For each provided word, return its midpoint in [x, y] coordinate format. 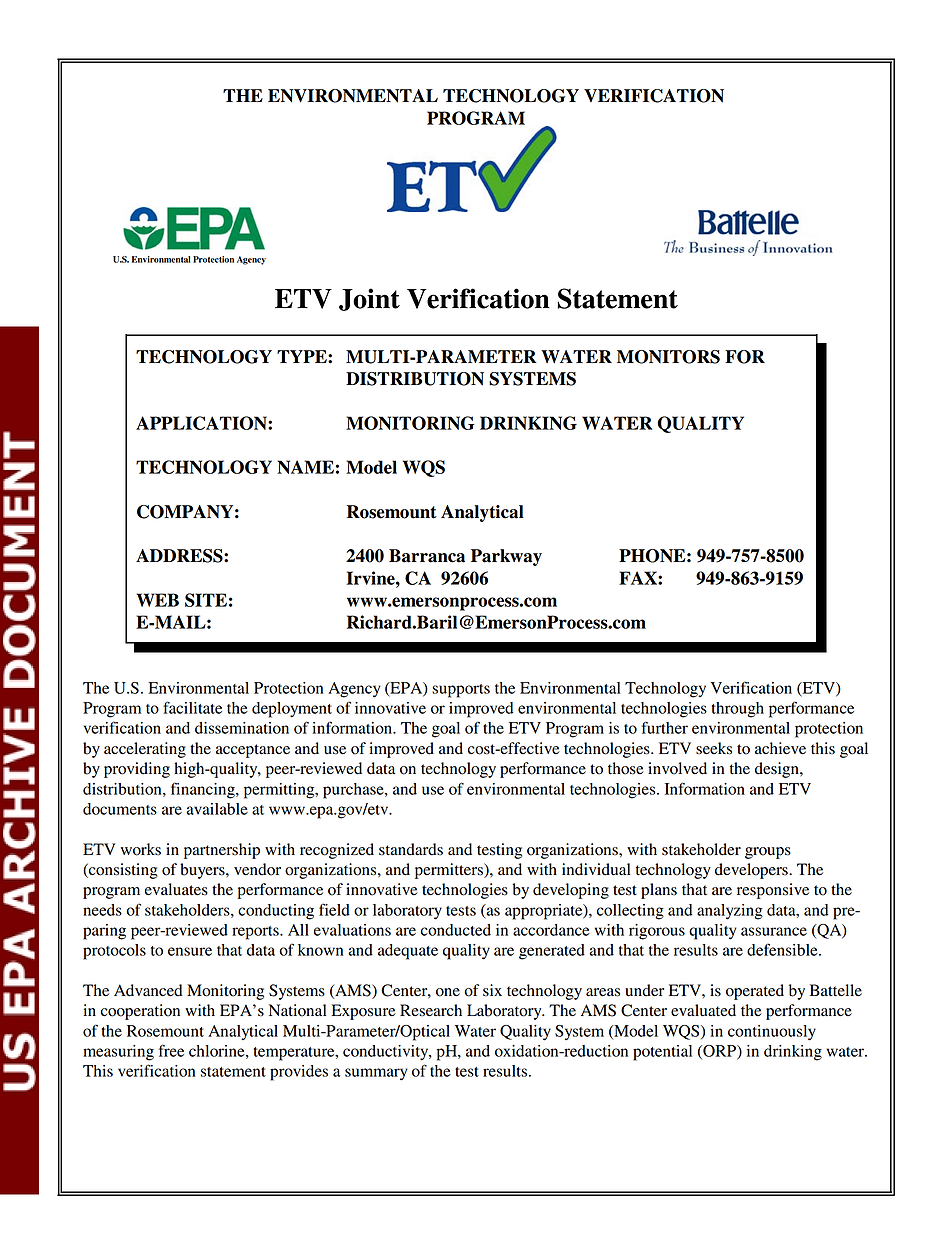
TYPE [303, 356]
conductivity [387, 1053]
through [737, 710]
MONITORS [668, 357]
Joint [369, 299]
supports [461, 691]
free [171, 1050]
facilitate [192, 707]
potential [662, 1053]
